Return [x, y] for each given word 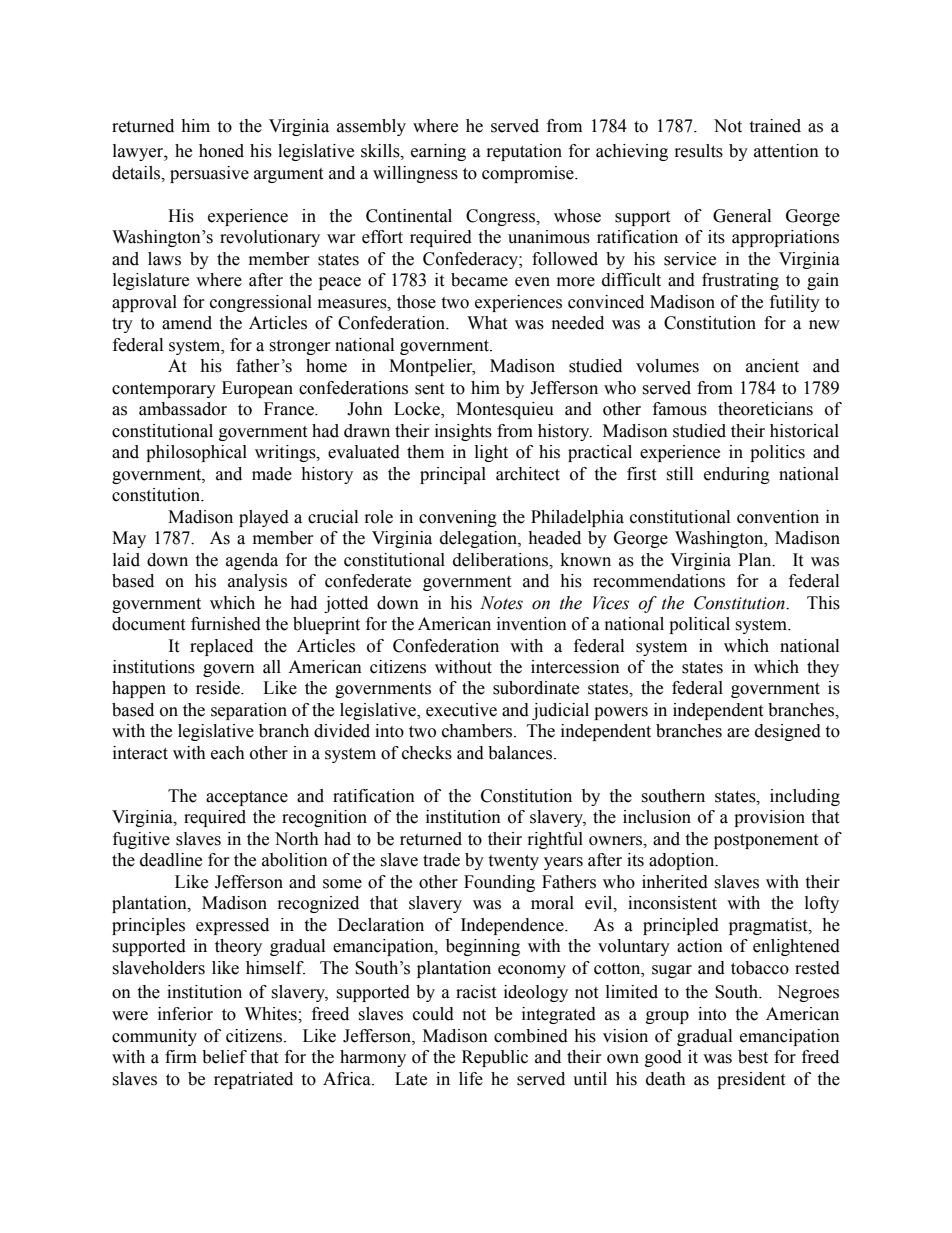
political [699, 625]
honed [221, 151]
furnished [226, 624]
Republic [495, 1058]
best [753, 1057]
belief [224, 1057]
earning [438, 152]
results [699, 151]
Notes [501, 603]
